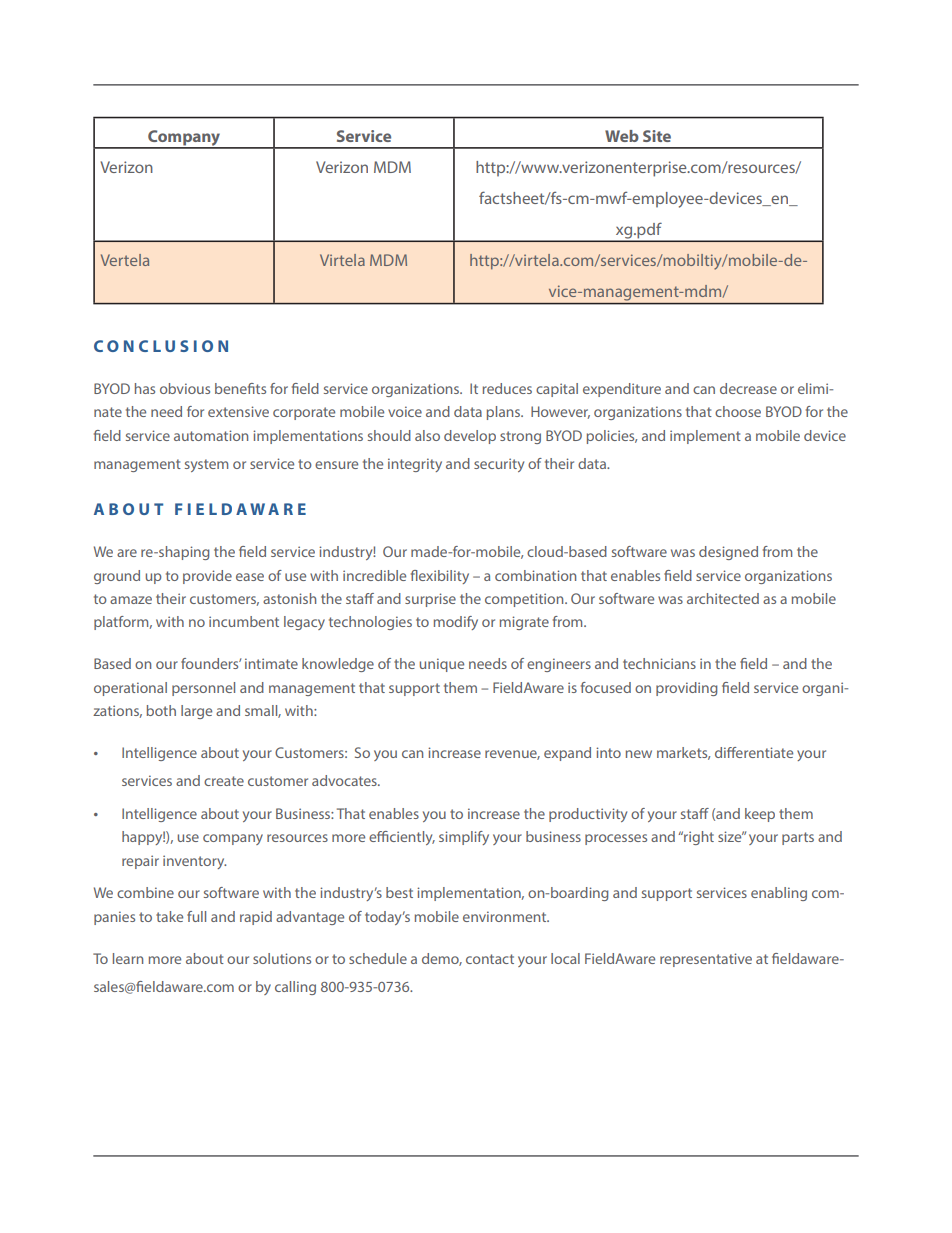 The height and width of the image is (1233, 952). Describe the element at coordinates (490, 959) in the image. I see `contact` at that location.
